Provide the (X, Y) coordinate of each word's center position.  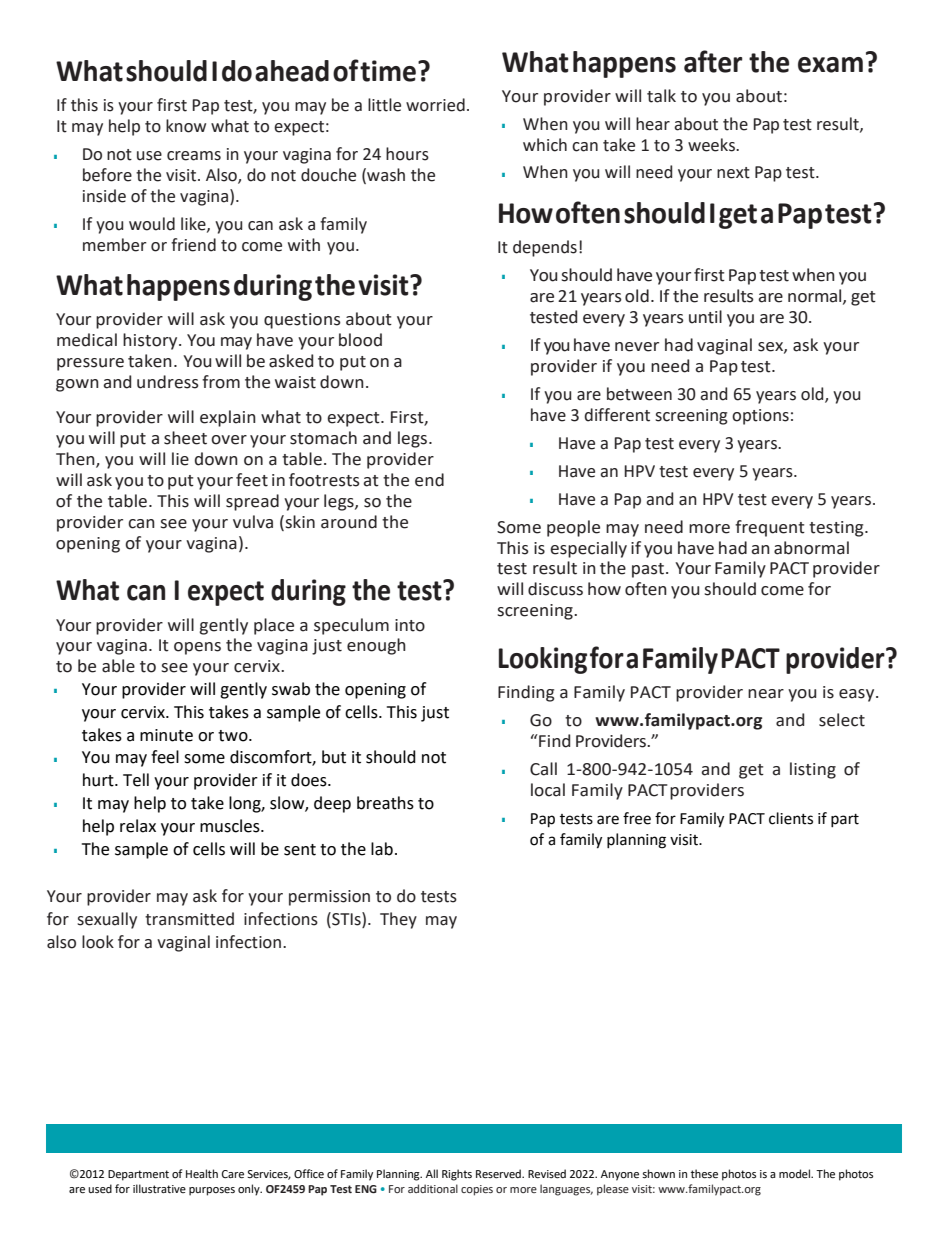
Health (202, 1174)
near (766, 694)
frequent (770, 528)
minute (166, 735)
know (186, 126)
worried (435, 105)
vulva (253, 522)
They (398, 920)
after (713, 61)
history (151, 341)
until (705, 317)
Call (543, 769)
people (573, 528)
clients (791, 818)
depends (545, 248)
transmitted (189, 919)
